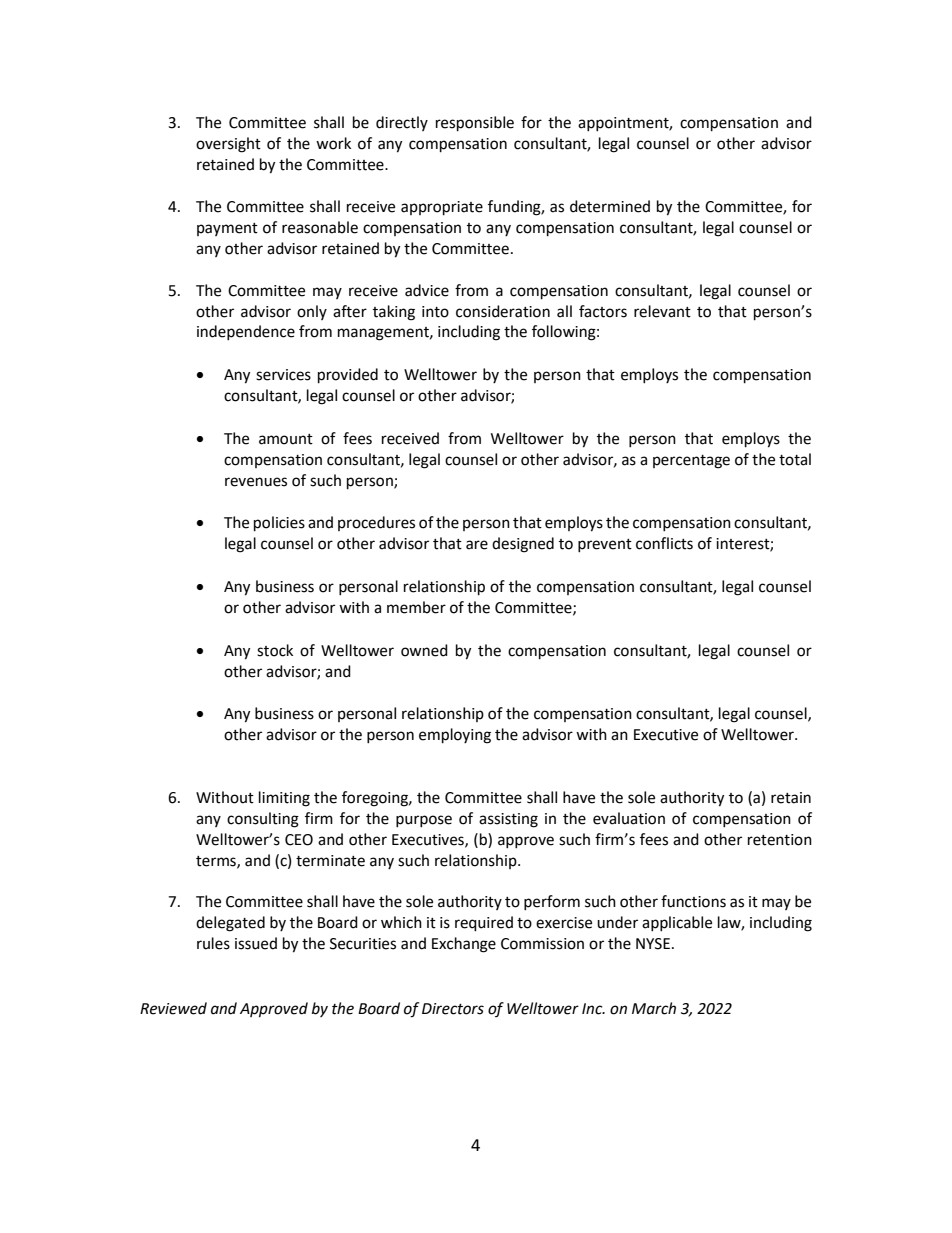 The height and width of the image is (1233, 952). Describe the element at coordinates (654, 1008) in the image. I see `March` at that location.
